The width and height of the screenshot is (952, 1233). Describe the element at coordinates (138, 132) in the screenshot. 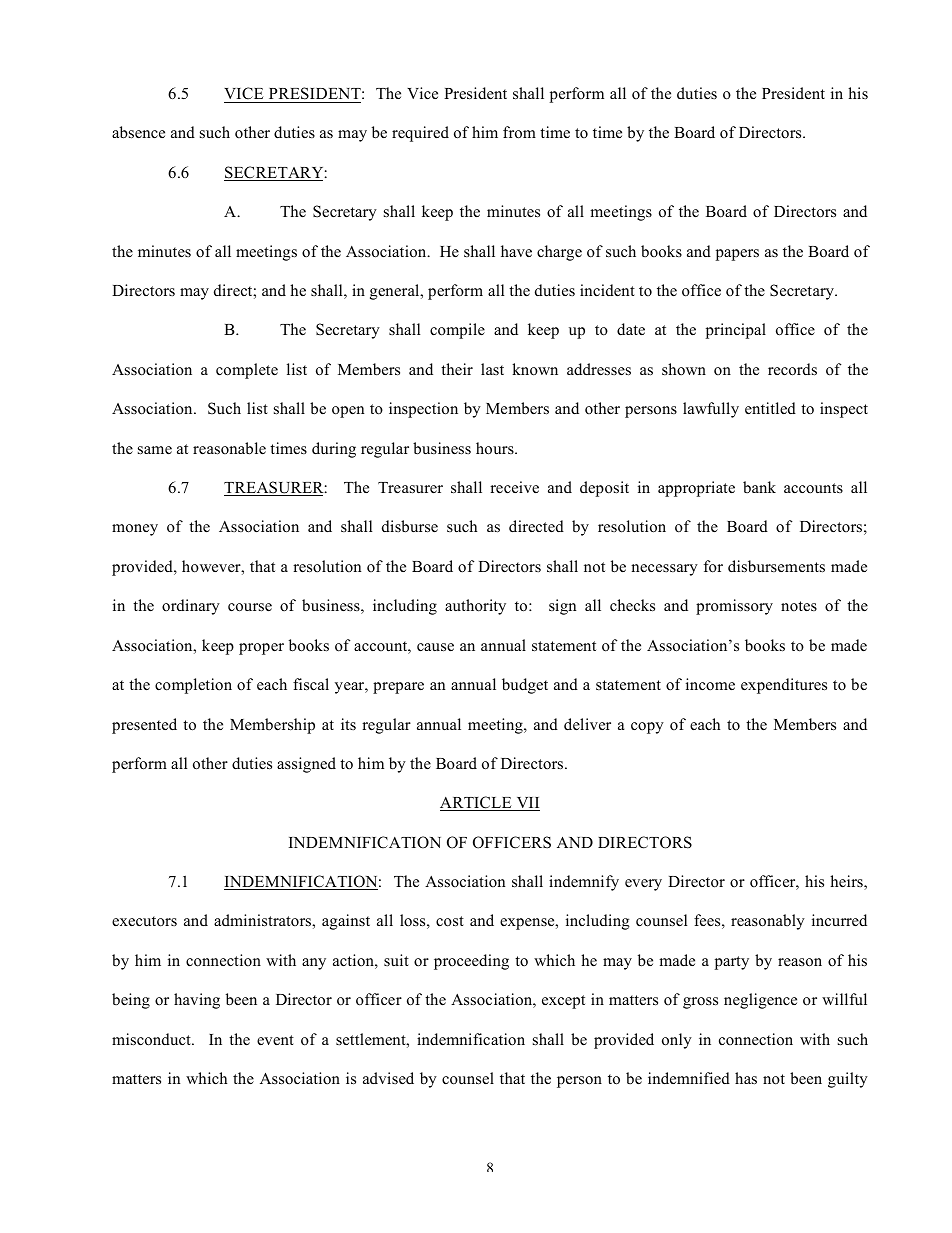

I see `absence` at that location.
